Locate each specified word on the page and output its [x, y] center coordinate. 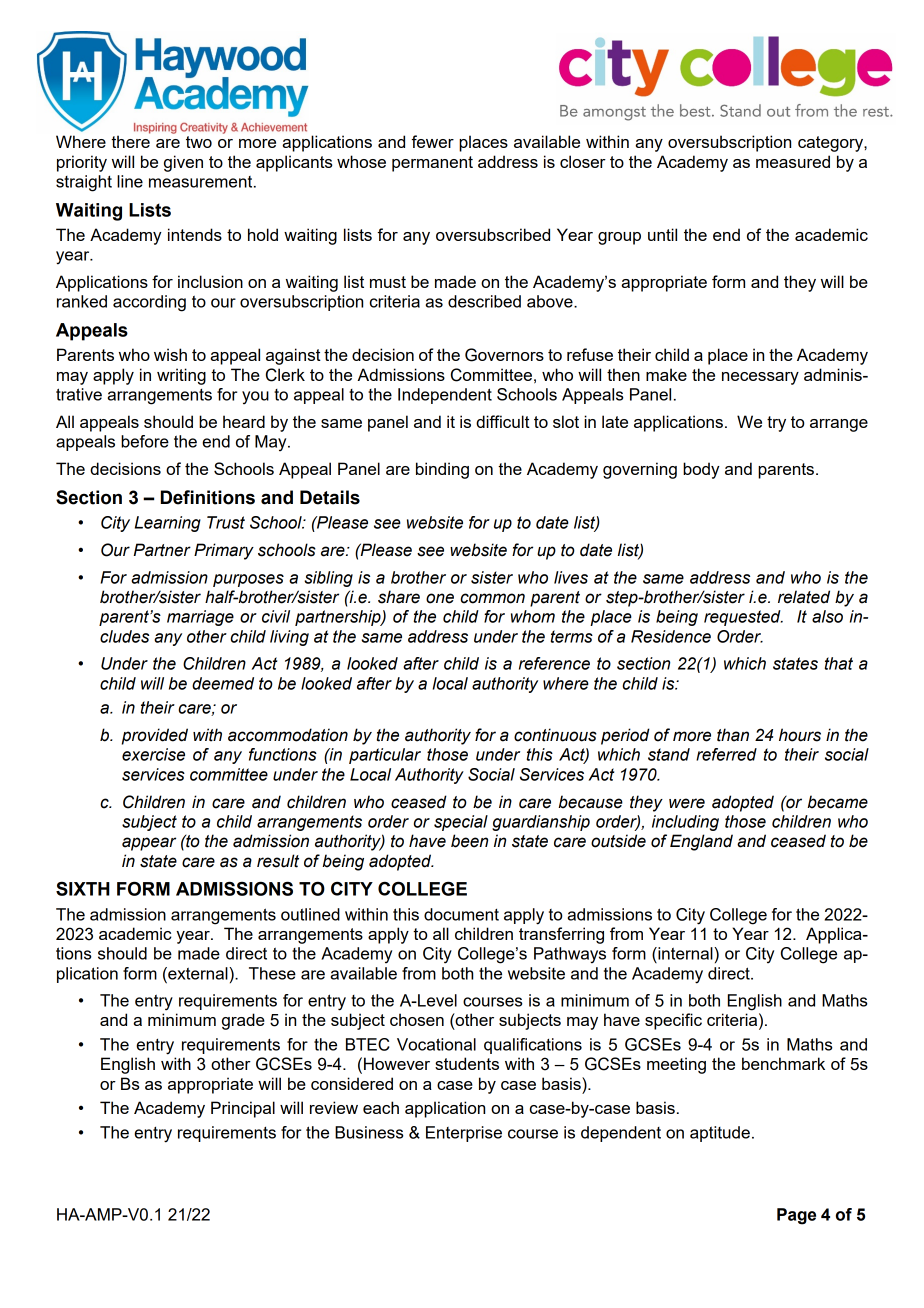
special [461, 823]
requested [743, 618]
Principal [243, 1109]
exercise [153, 754]
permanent [432, 164]
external [198, 973]
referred [726, 754]
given [183, 163]
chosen [417, 1019]
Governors [504, 355]
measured [793, 161]
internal [685, 953]
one [440, 598]
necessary [760, 378]
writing [181, 376]
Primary [224, 551]
